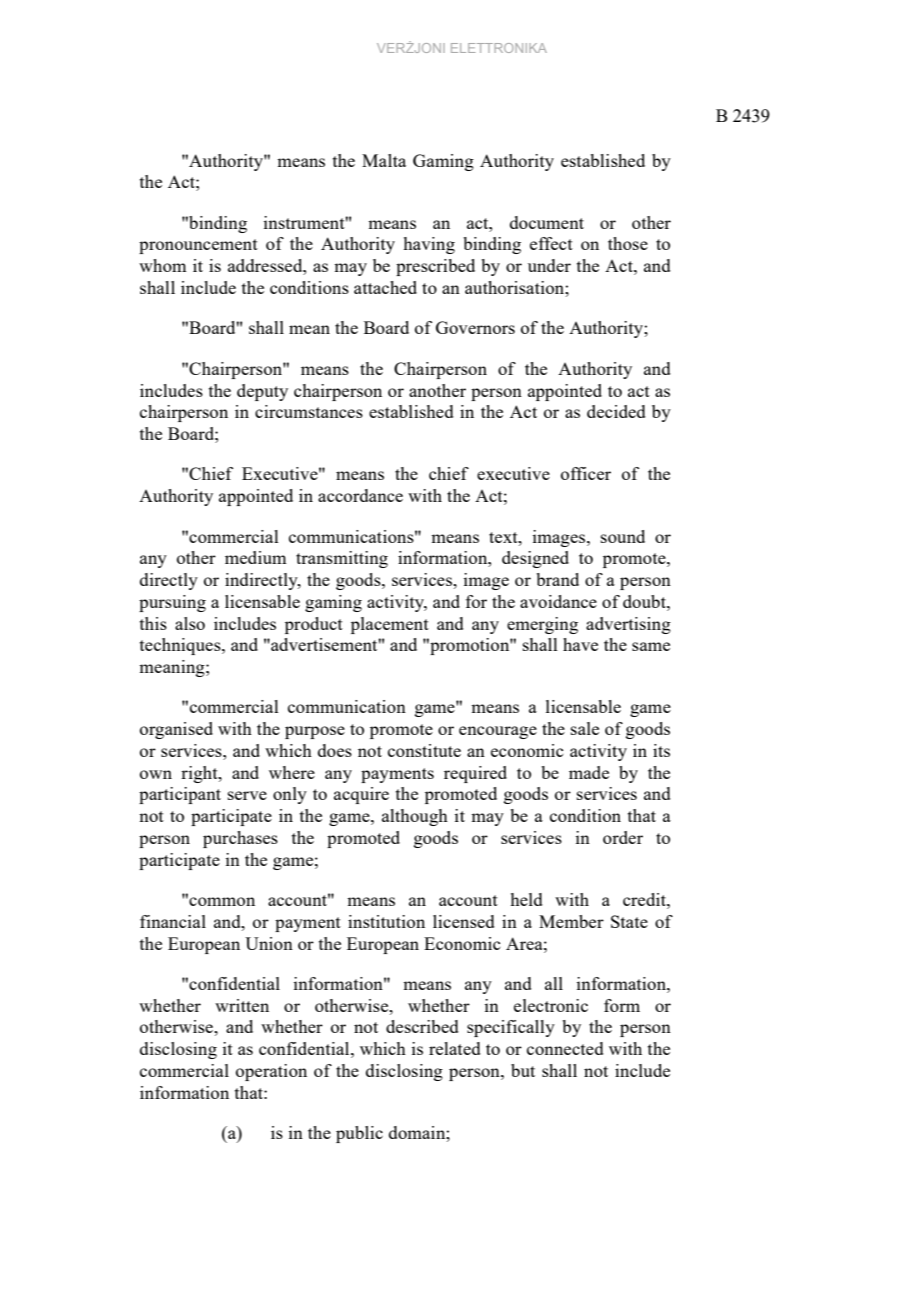 The height and width of the screenshot is (1308, 924). I want to click on techniques, so click(181, 646).
